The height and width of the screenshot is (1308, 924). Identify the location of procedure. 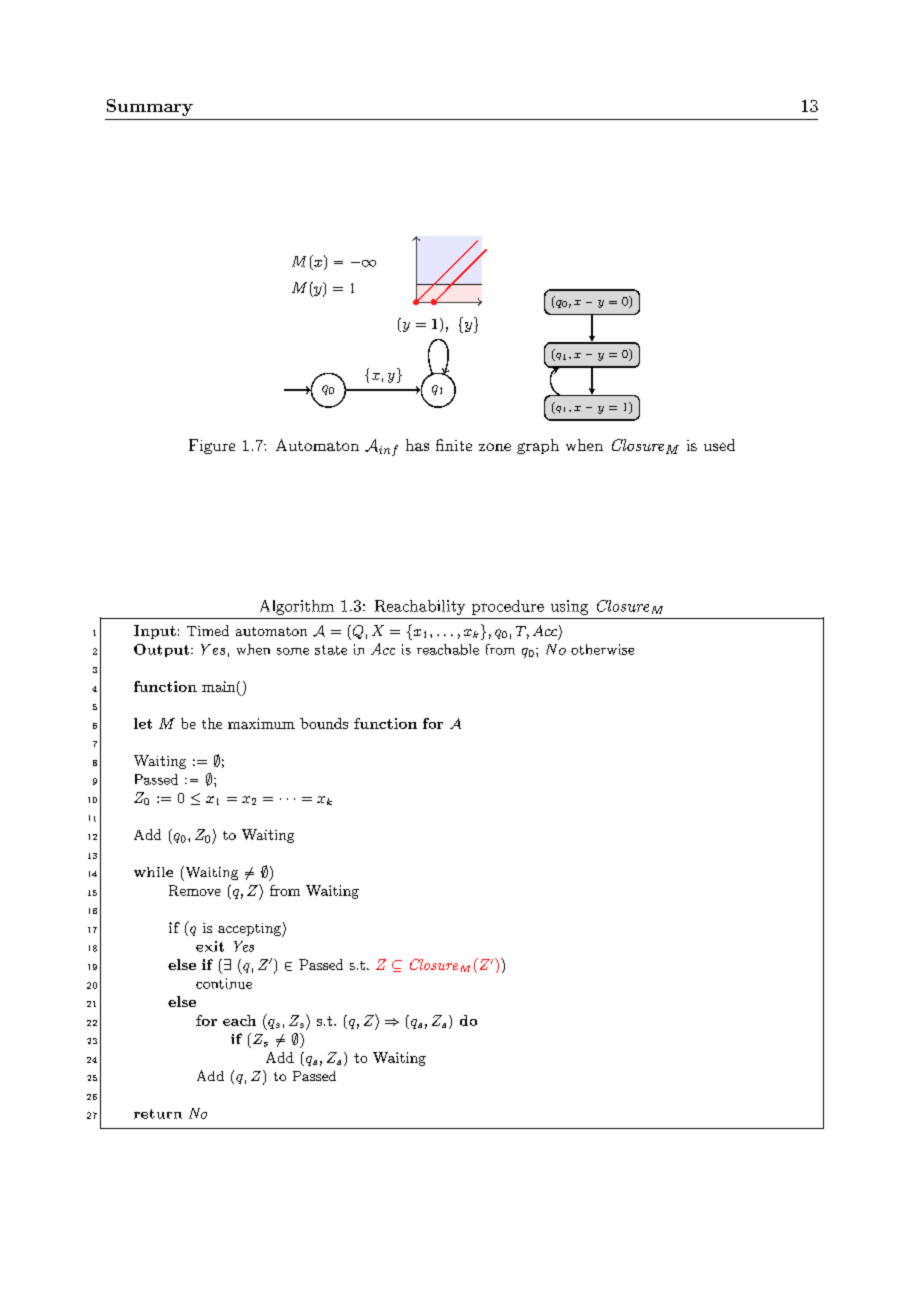
(508, 607).
